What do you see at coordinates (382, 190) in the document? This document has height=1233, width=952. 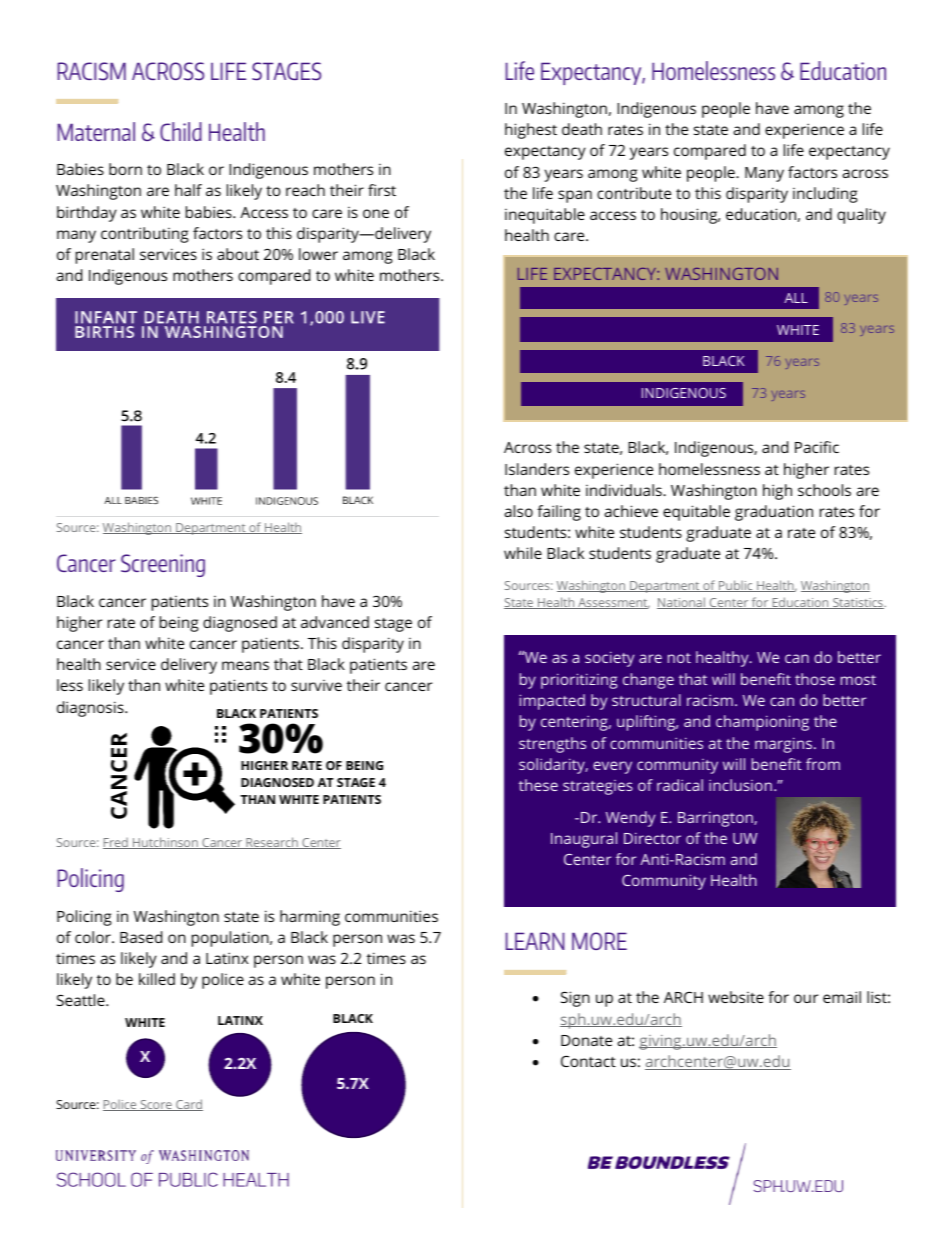 I see `first` at bounding box center [382, 190].
